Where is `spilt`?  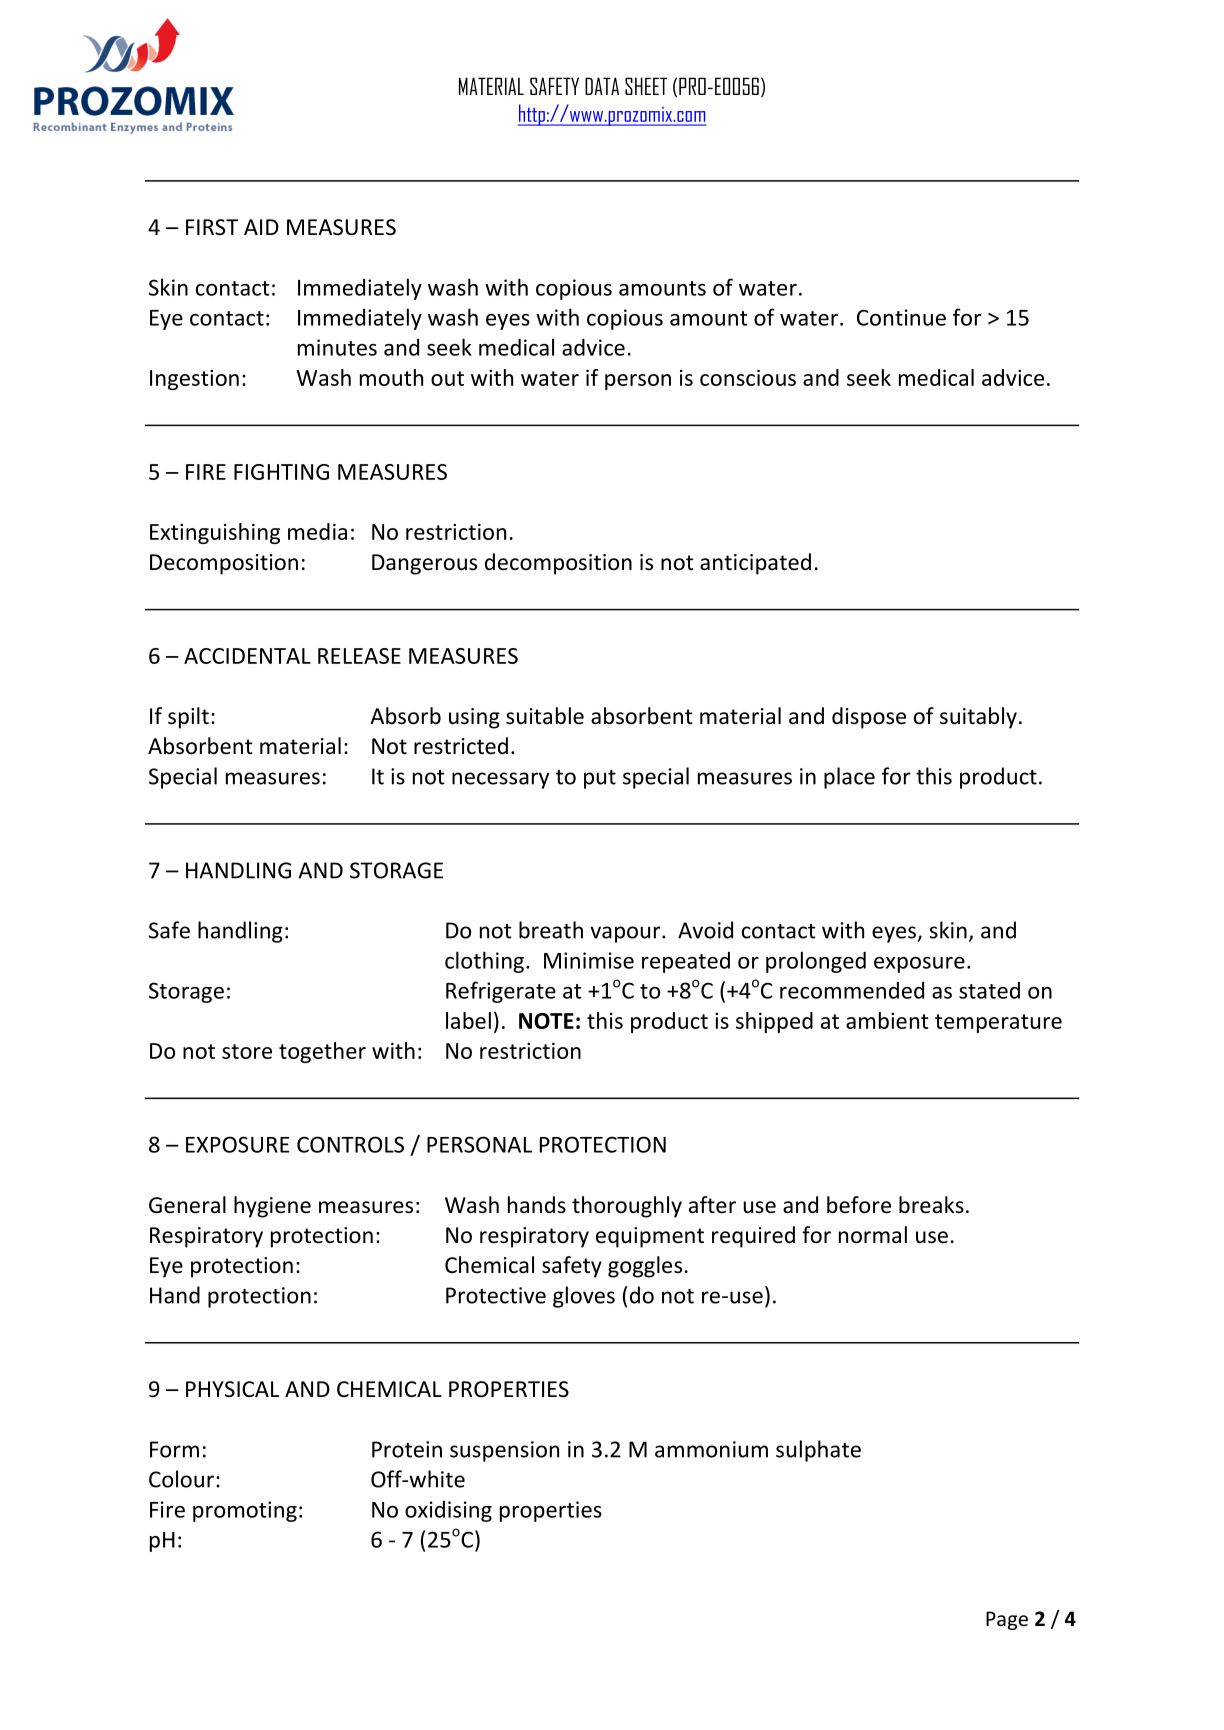
spilt is located at coordinates (188, 718).
